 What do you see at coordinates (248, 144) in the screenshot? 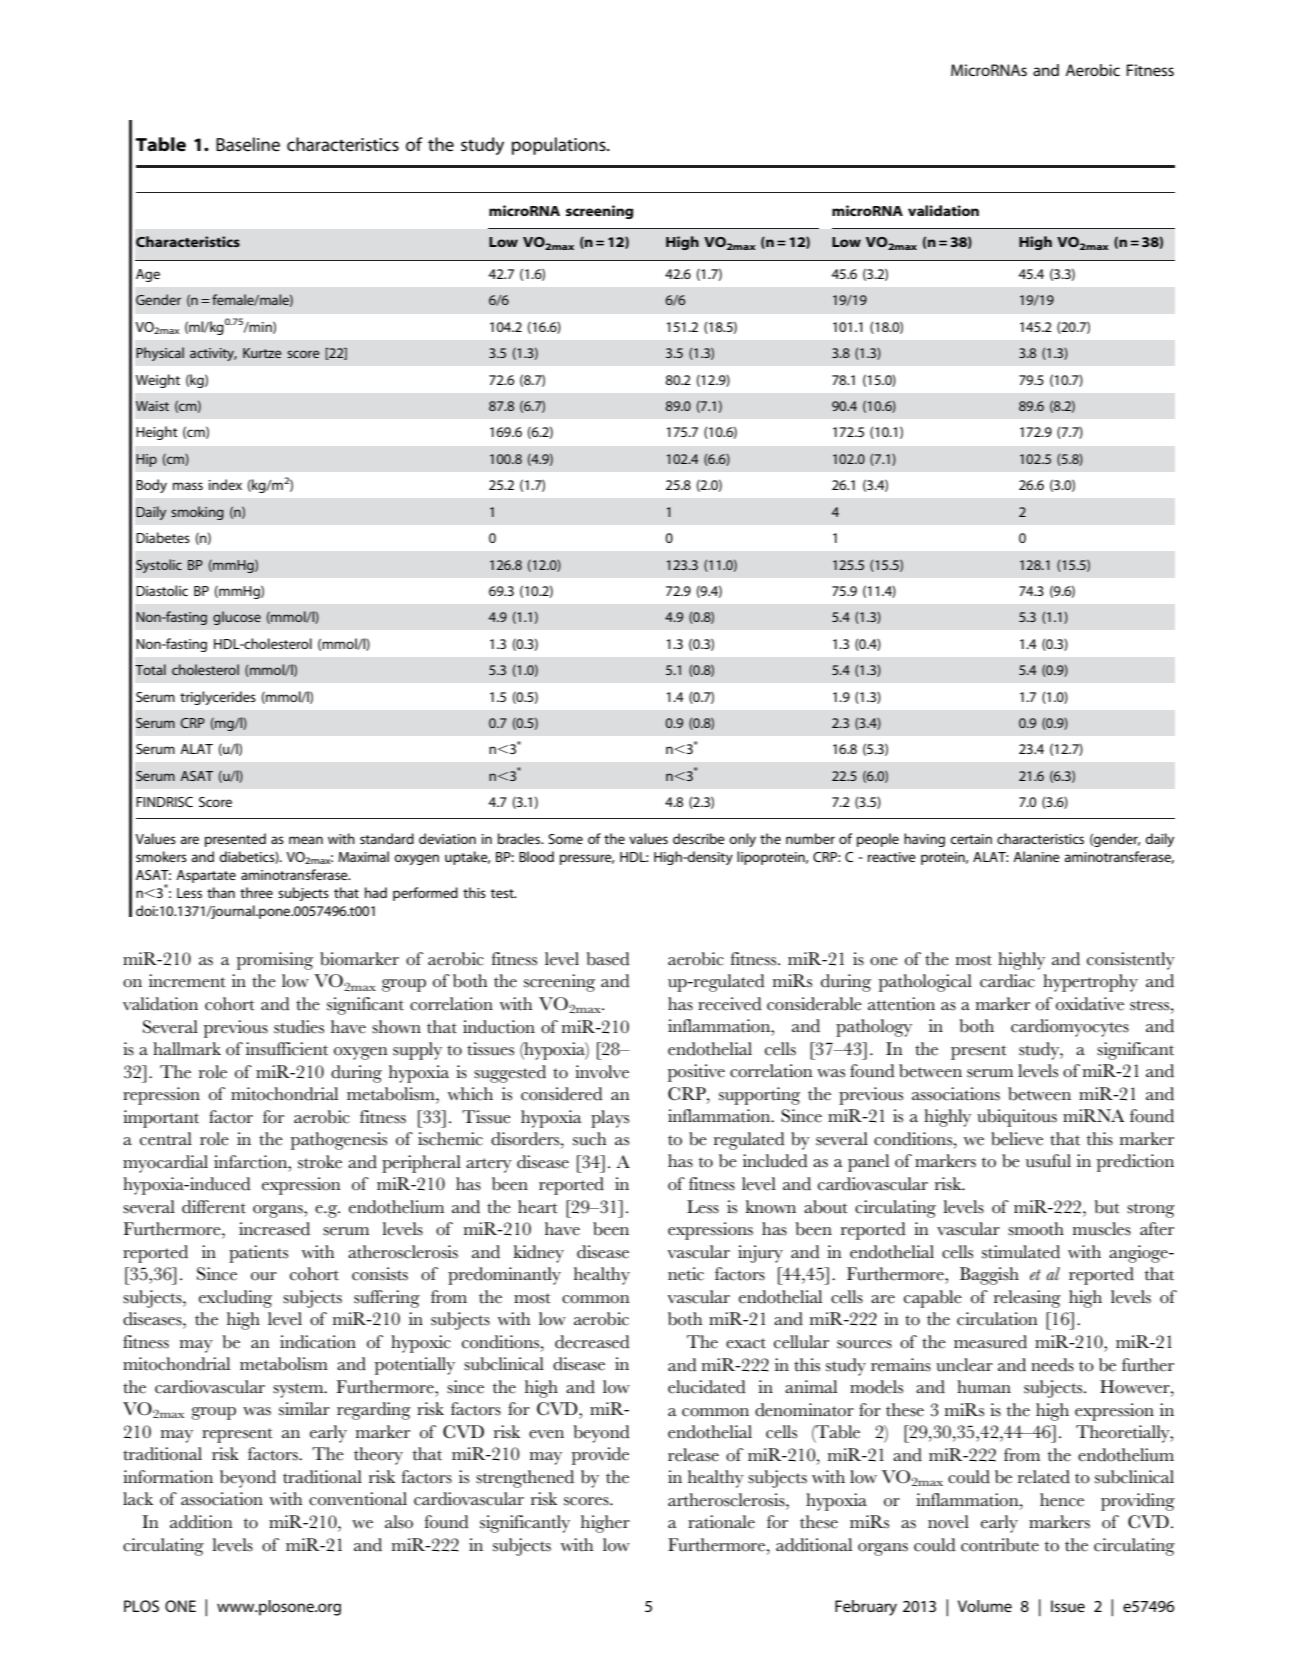
I see `Baseline` at bounding box center [248, 144].
